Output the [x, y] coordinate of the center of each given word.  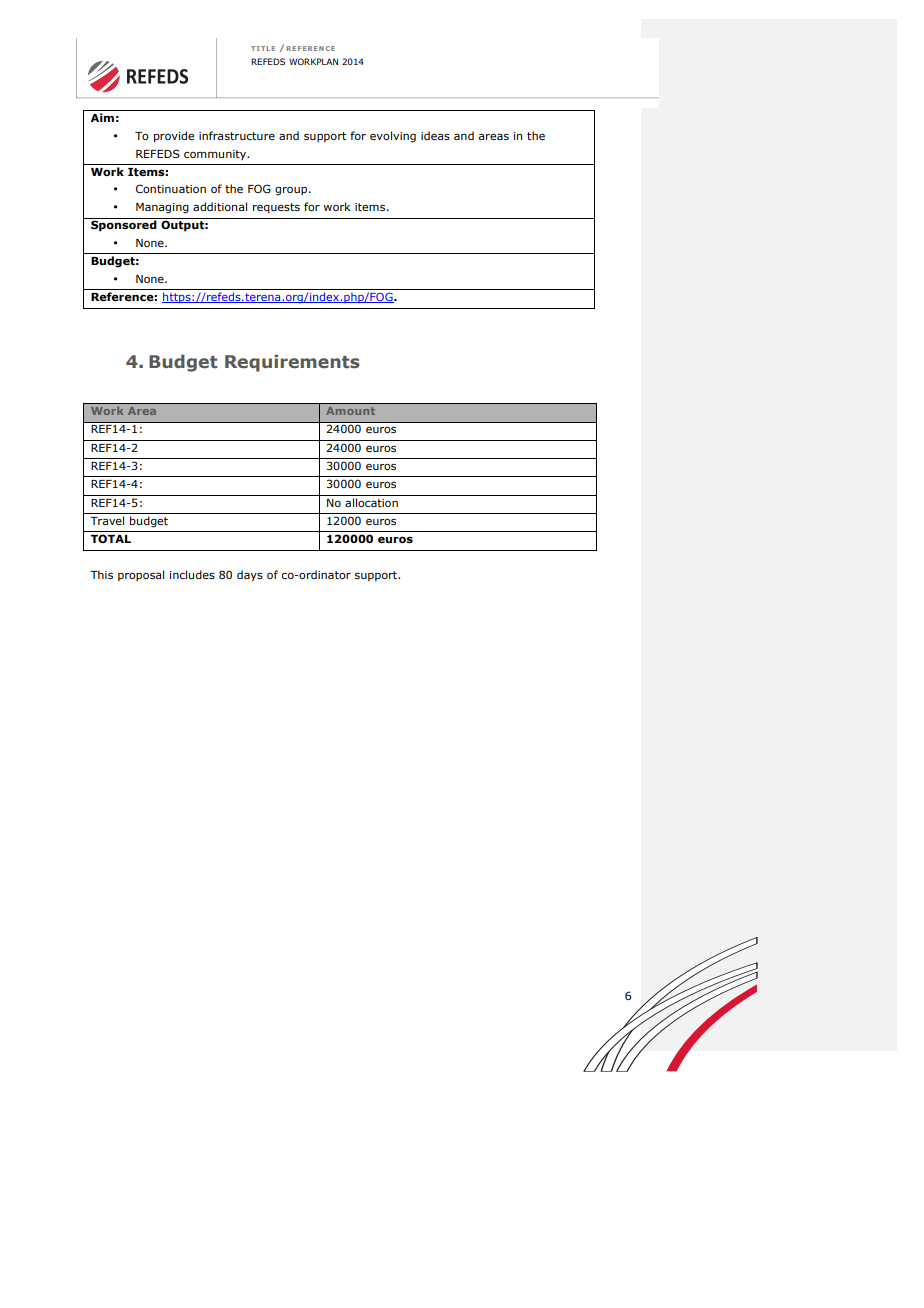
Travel [107, 520]
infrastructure [237, 135]
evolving [393, 137]
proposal [141, 575]
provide [174, 137]
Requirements [292, 363]
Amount [350, 411]
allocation [371, 502]
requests [276, 208]
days [250, 576]
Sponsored [124, 226]
